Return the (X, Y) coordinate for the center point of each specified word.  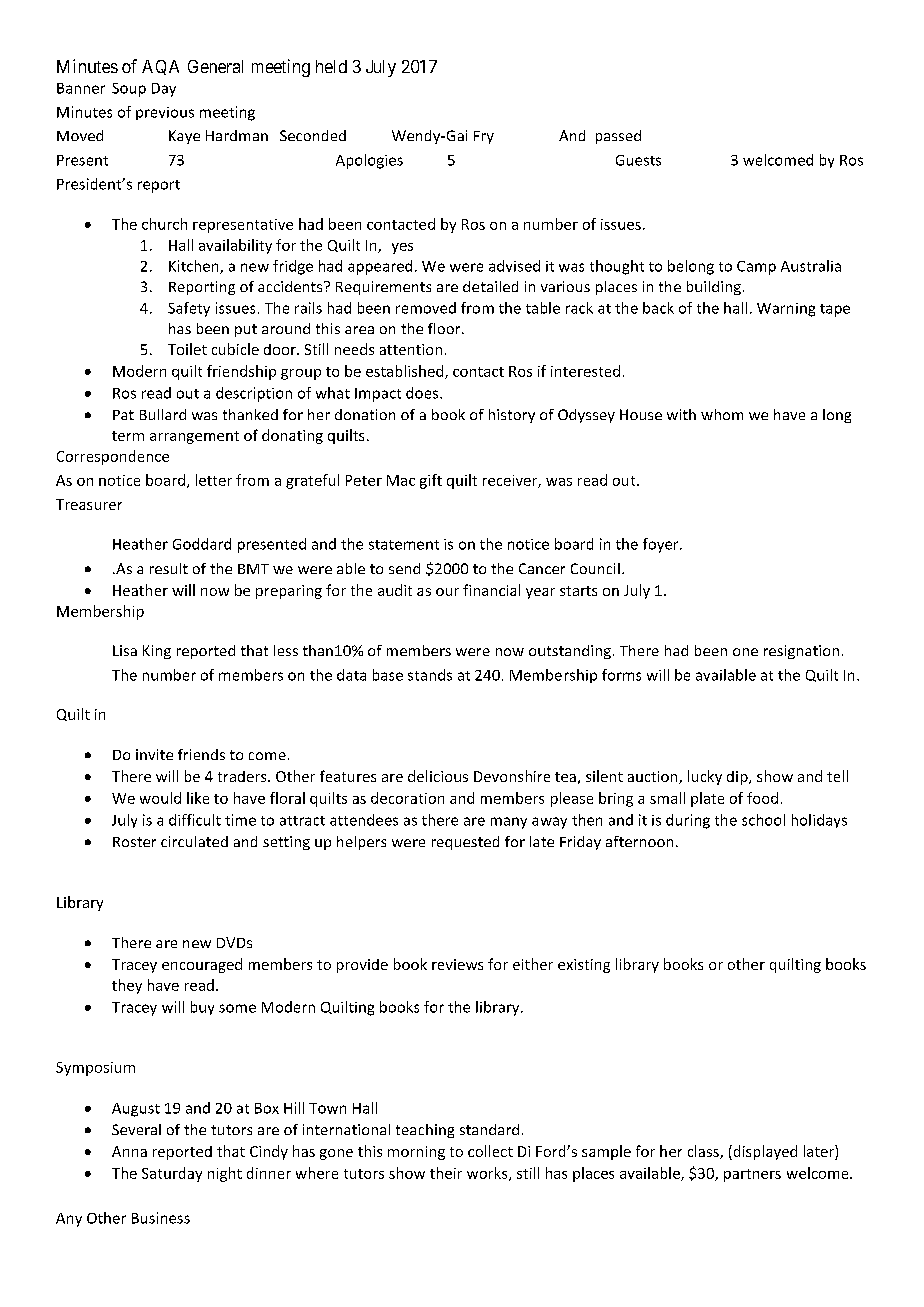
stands (430, 675)
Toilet (187, 349)
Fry (484, 137)
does (423, 393)
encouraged (202, 965)
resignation (801, 652)
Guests (638, 160)
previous (165, 113)
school (763, 820)
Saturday (172, 1174)
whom (722, 414)
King (157, 652)
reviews (457, 964)
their (446, 1173)
